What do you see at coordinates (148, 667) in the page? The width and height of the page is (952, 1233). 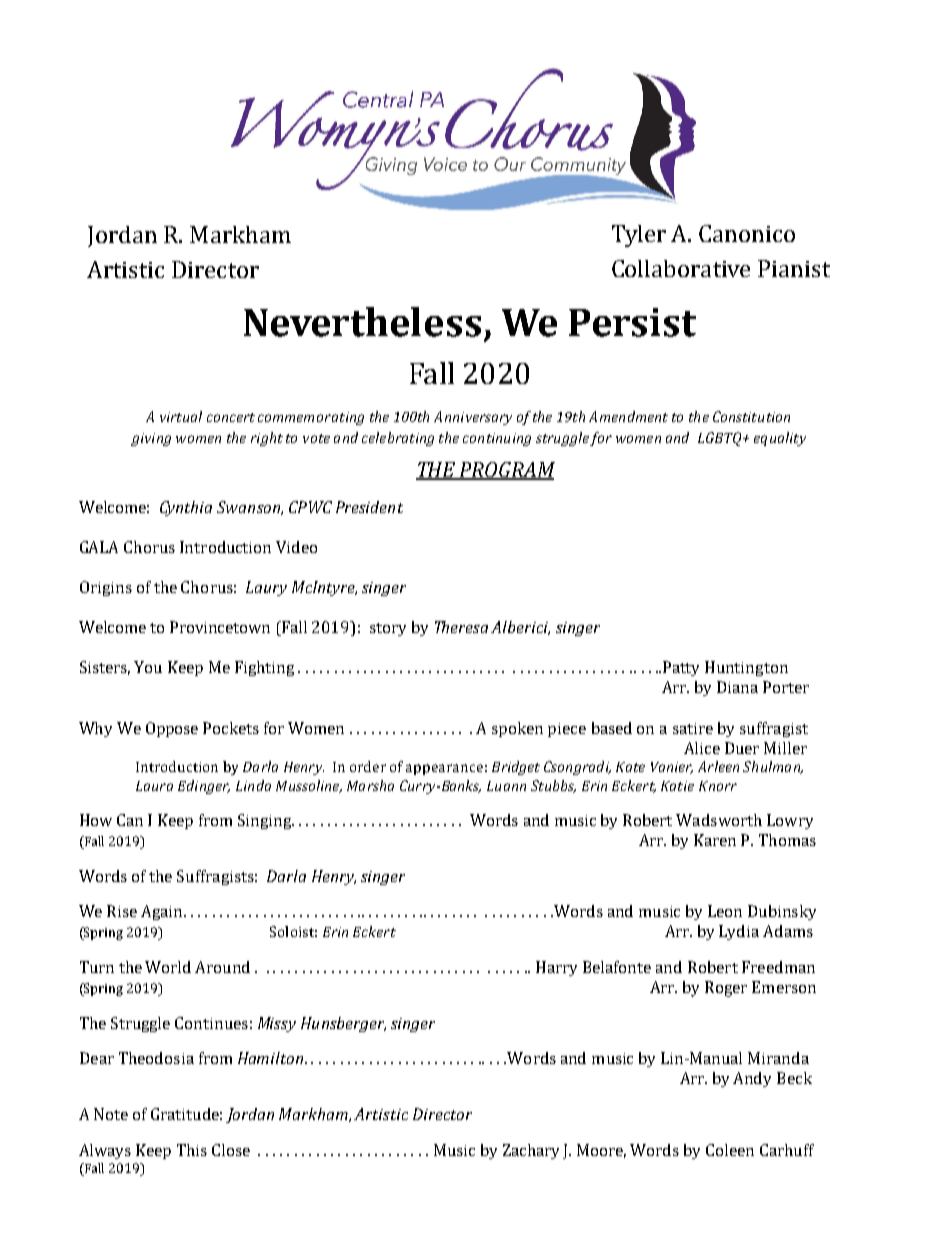 I see `You` at bounding box center [148, 667].
